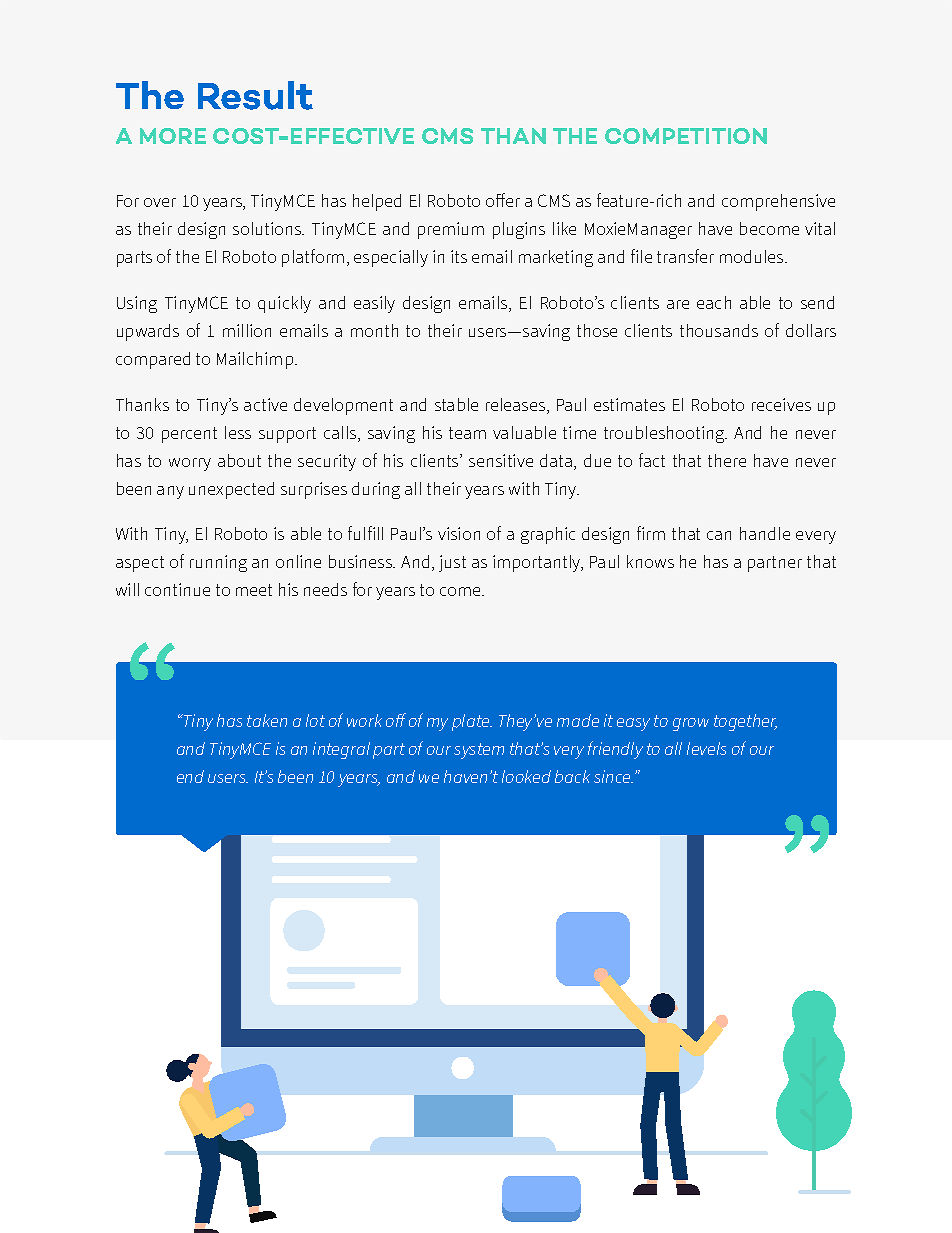 The image size is (952, 1233). I want to click on COMPETITION, so click(686, 136).
